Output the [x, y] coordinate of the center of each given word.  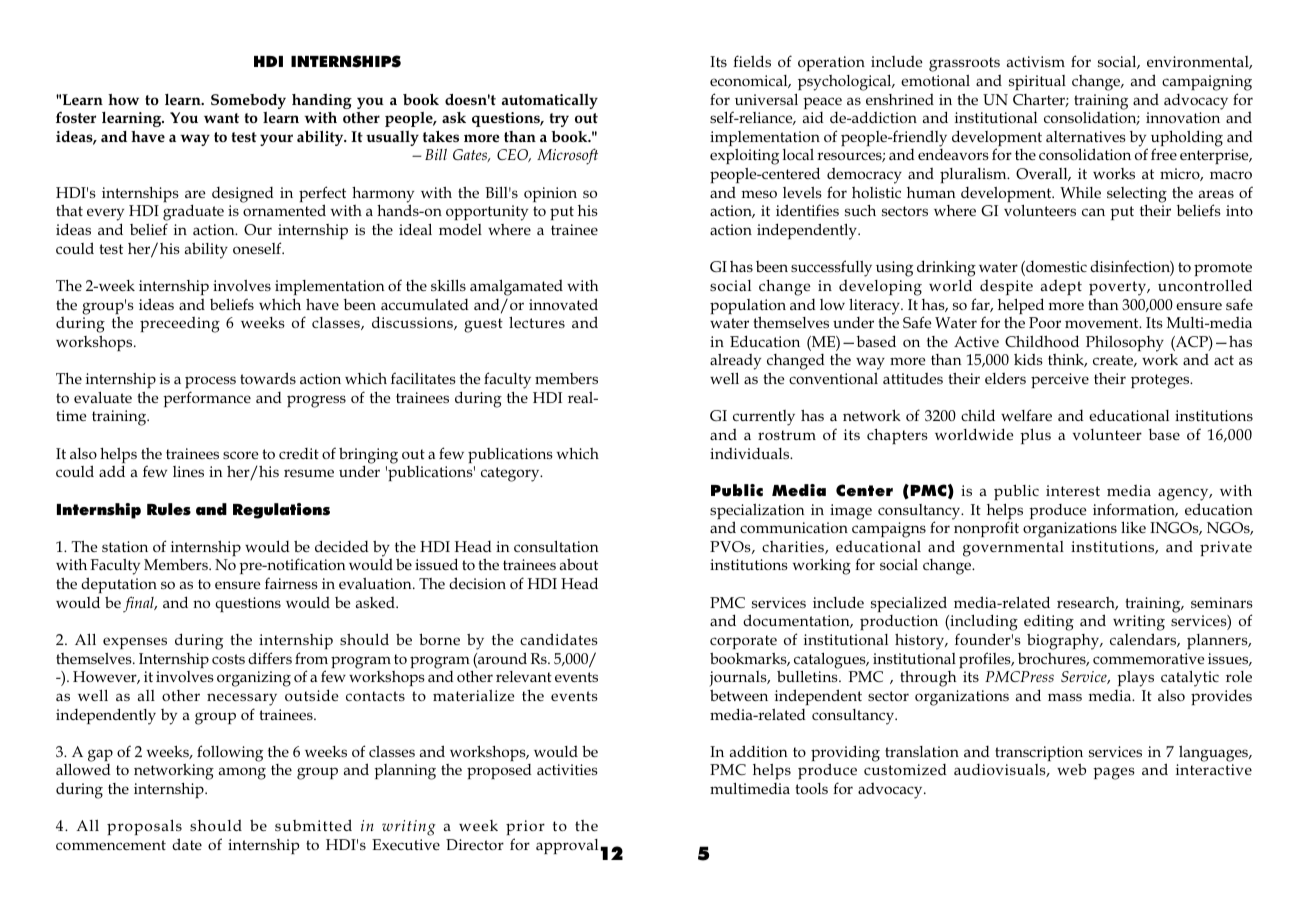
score [241, 455]
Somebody [248, 101]
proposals [144, 829]
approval [567, 846]
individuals [751, 453]
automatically [550, 101]
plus [1035, 436]
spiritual [1037, 82]
